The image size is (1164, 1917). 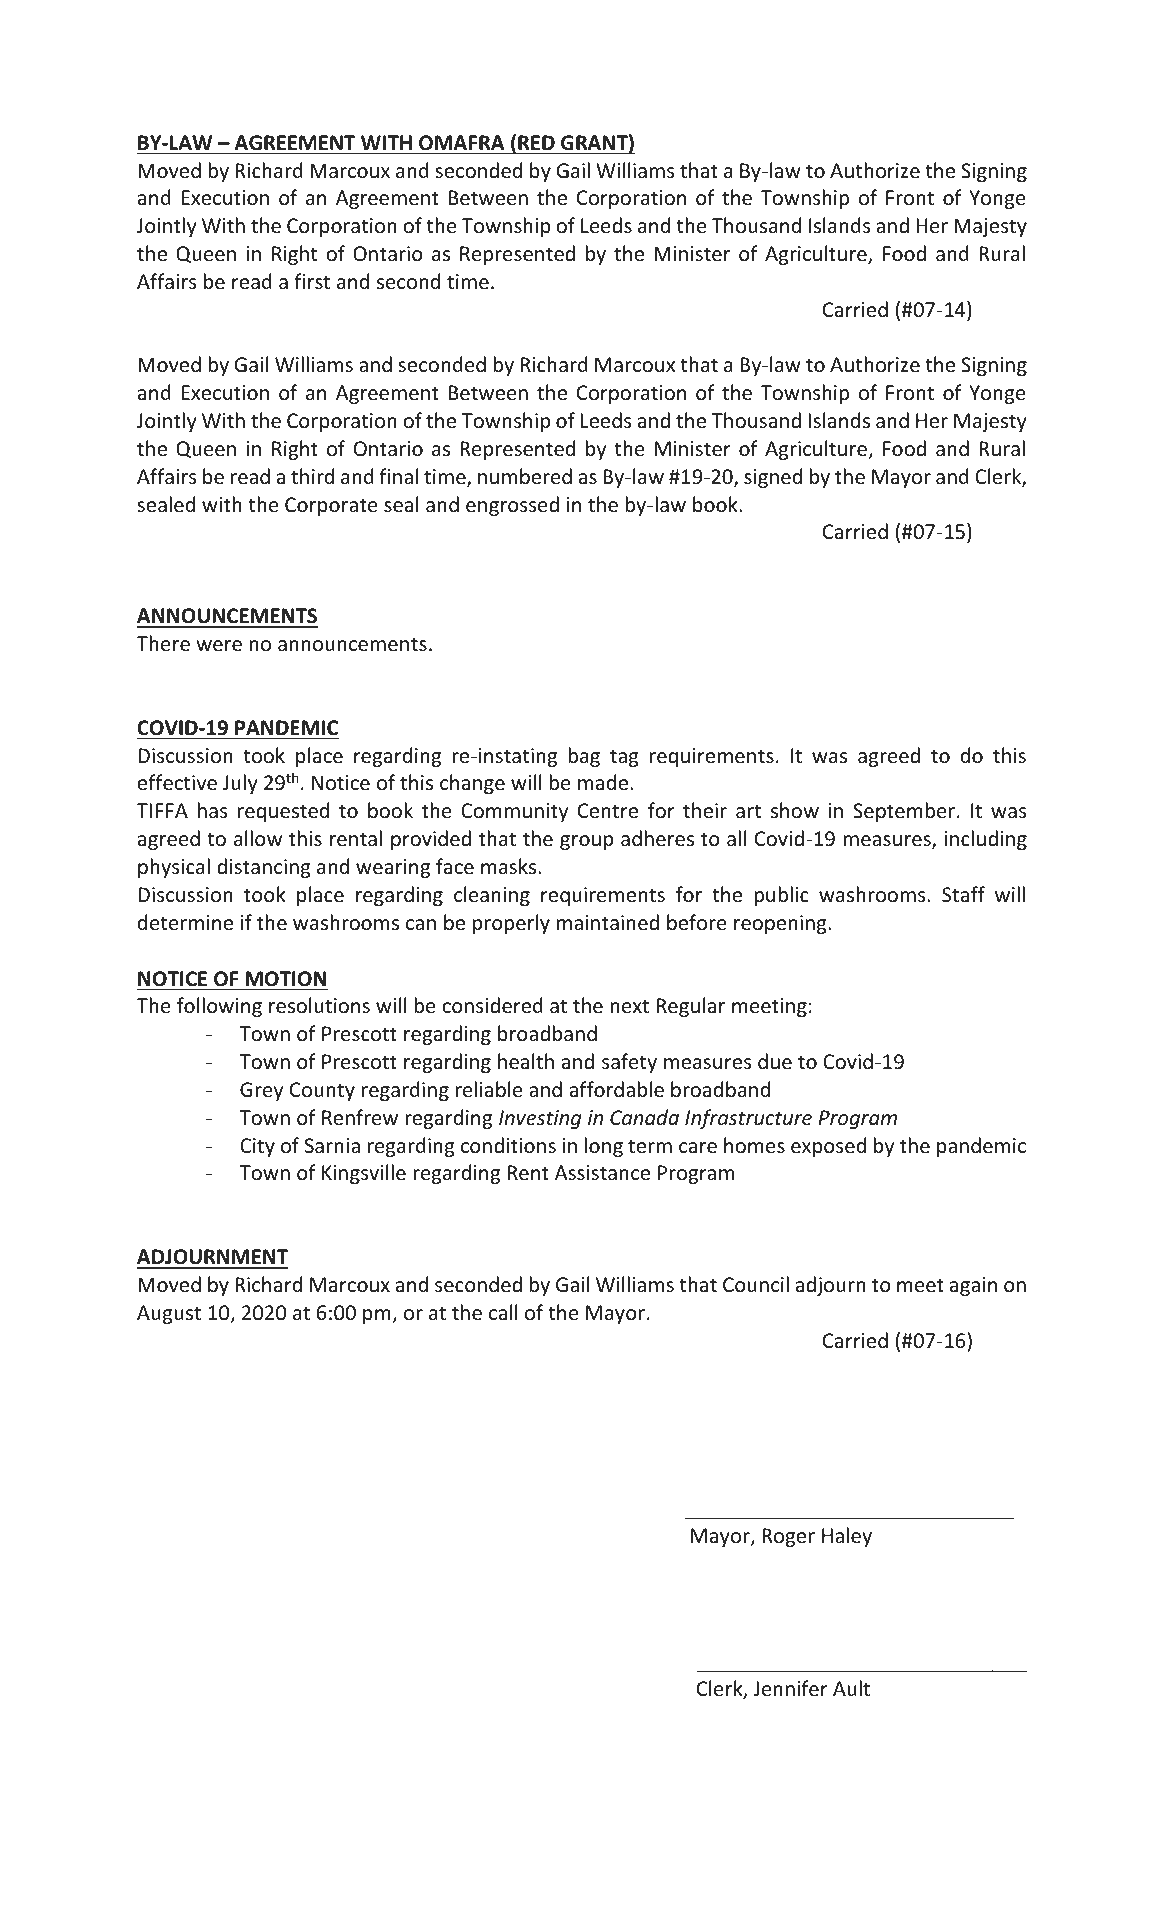 I want to click on reopening, so click(x=781, y=924).
